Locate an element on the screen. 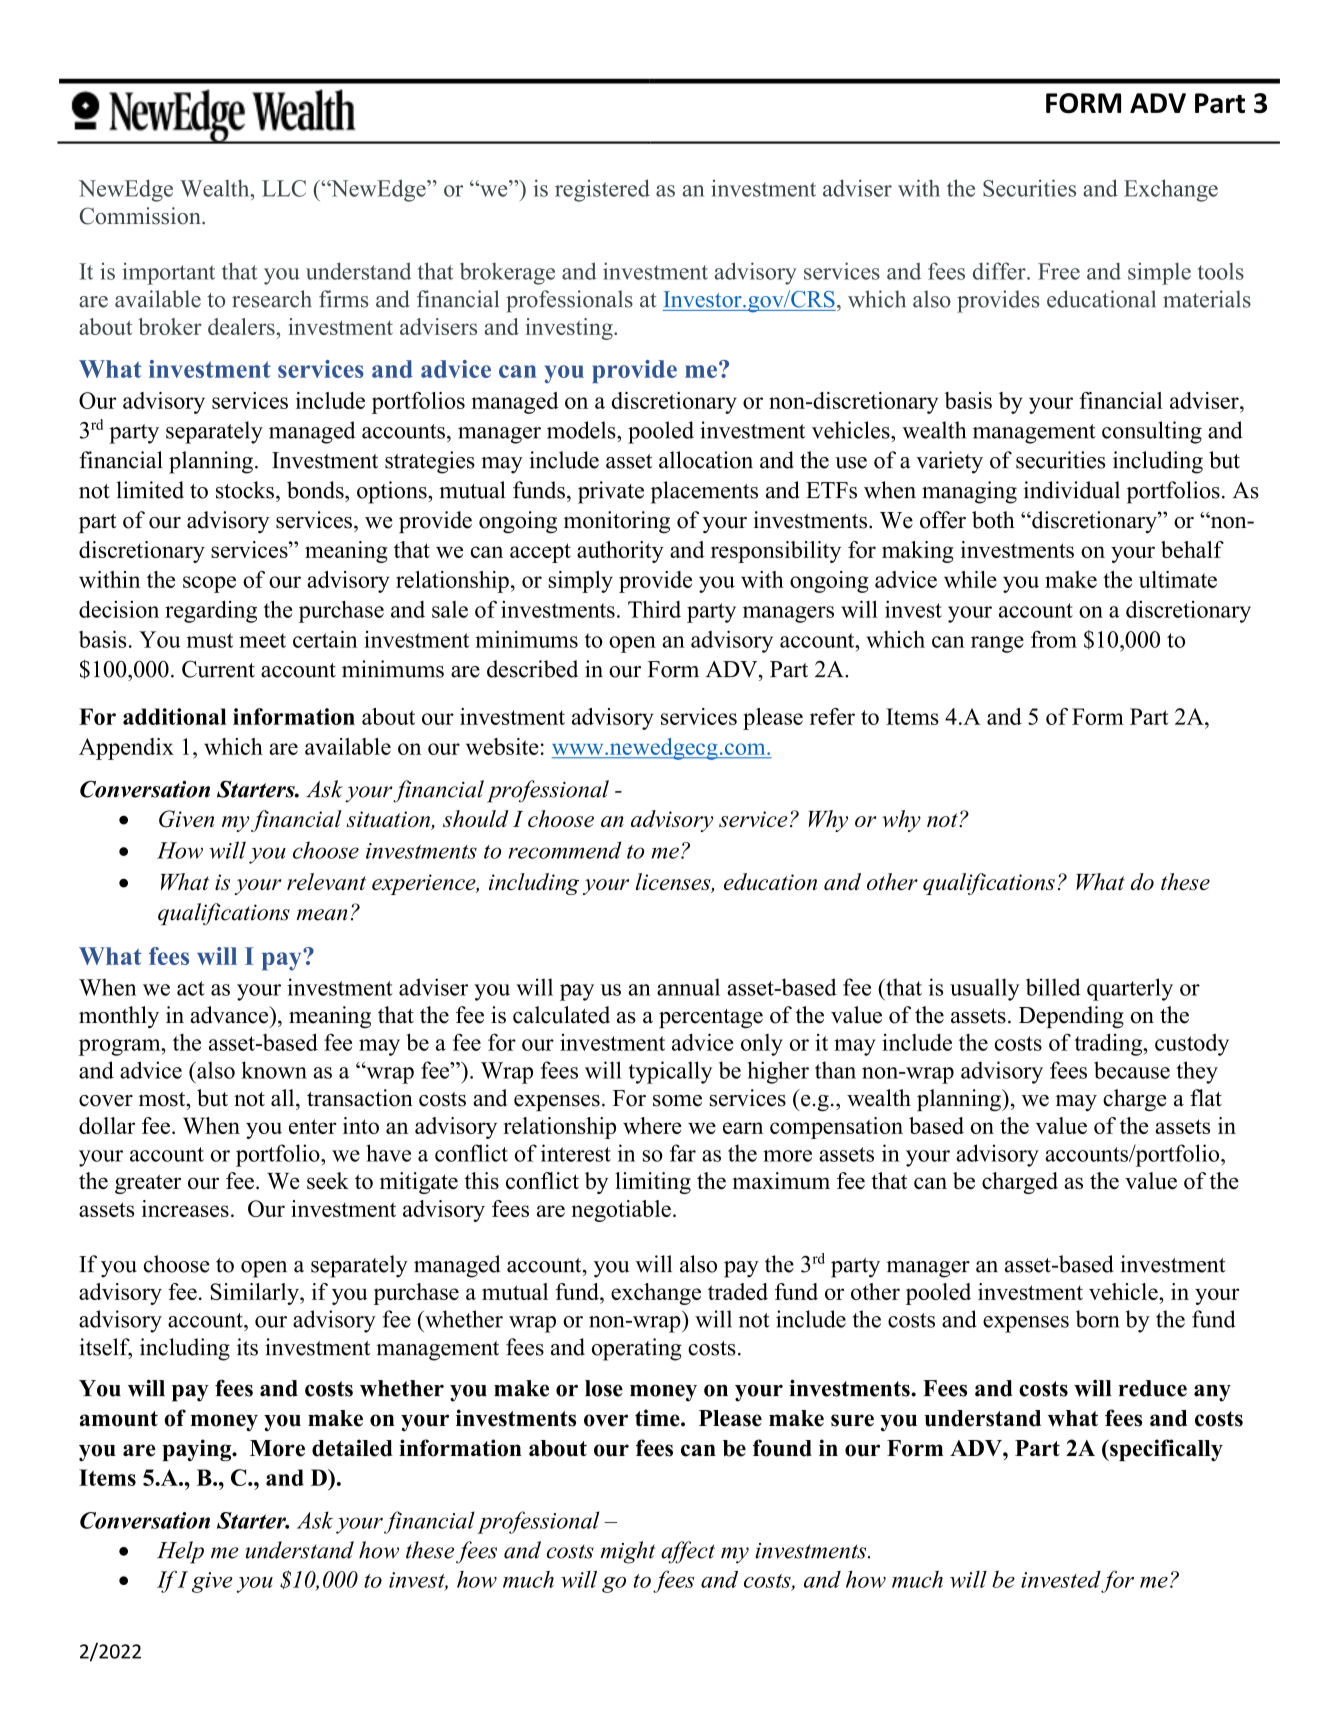 Image resolution: width=1339 pixels, height=1733 pixels. Third is located at coordinates (654, 609).
